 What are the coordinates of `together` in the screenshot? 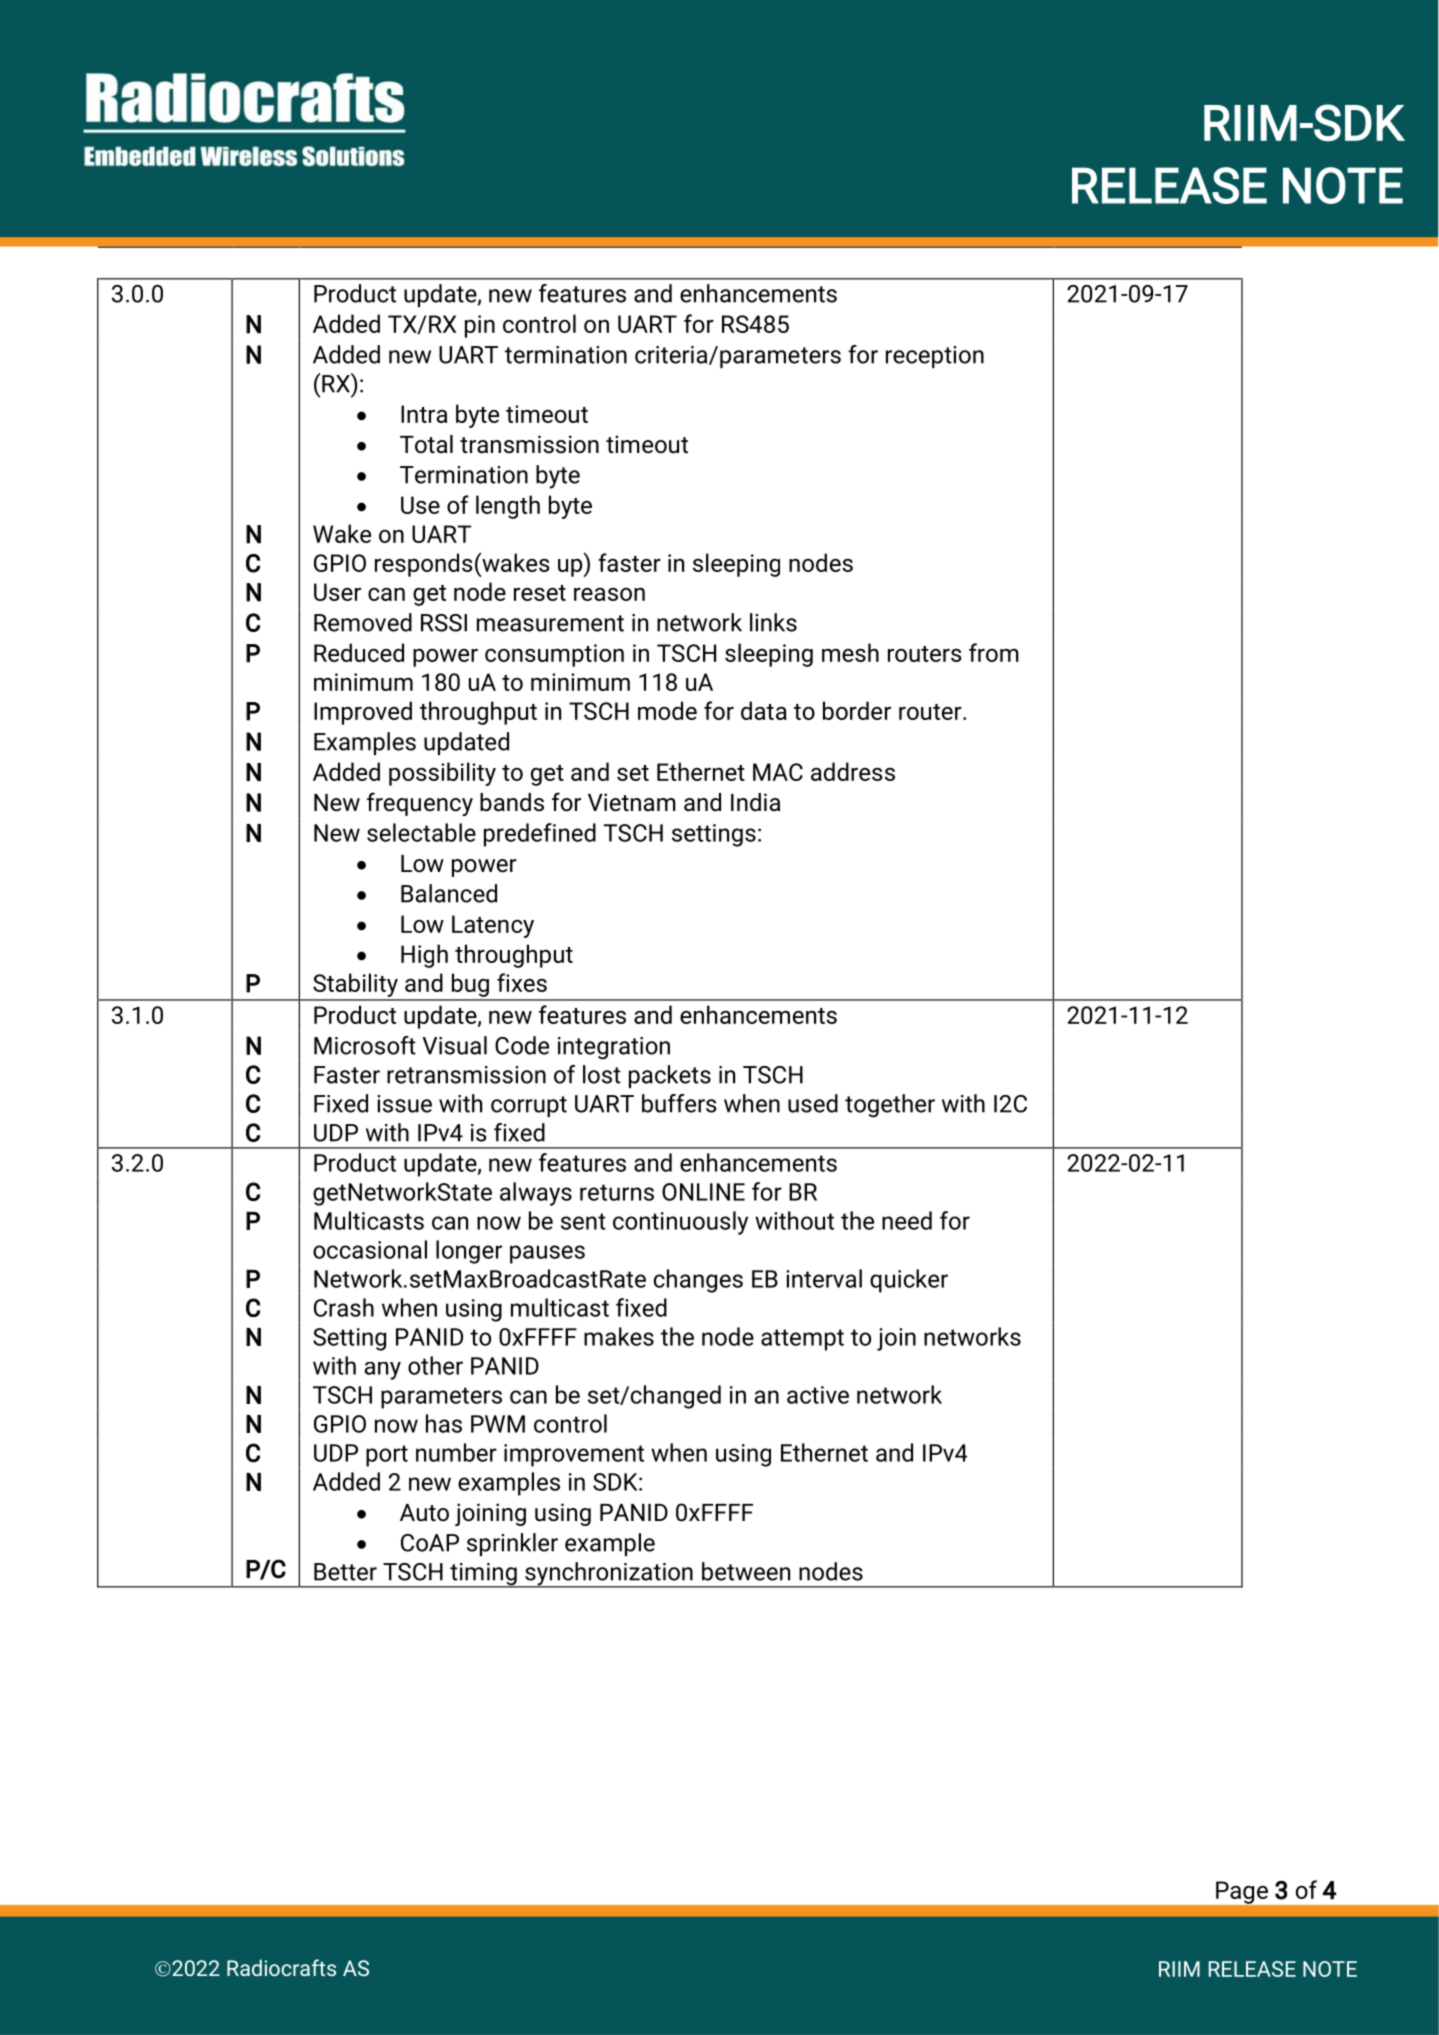 It's located at (890, 1106).
